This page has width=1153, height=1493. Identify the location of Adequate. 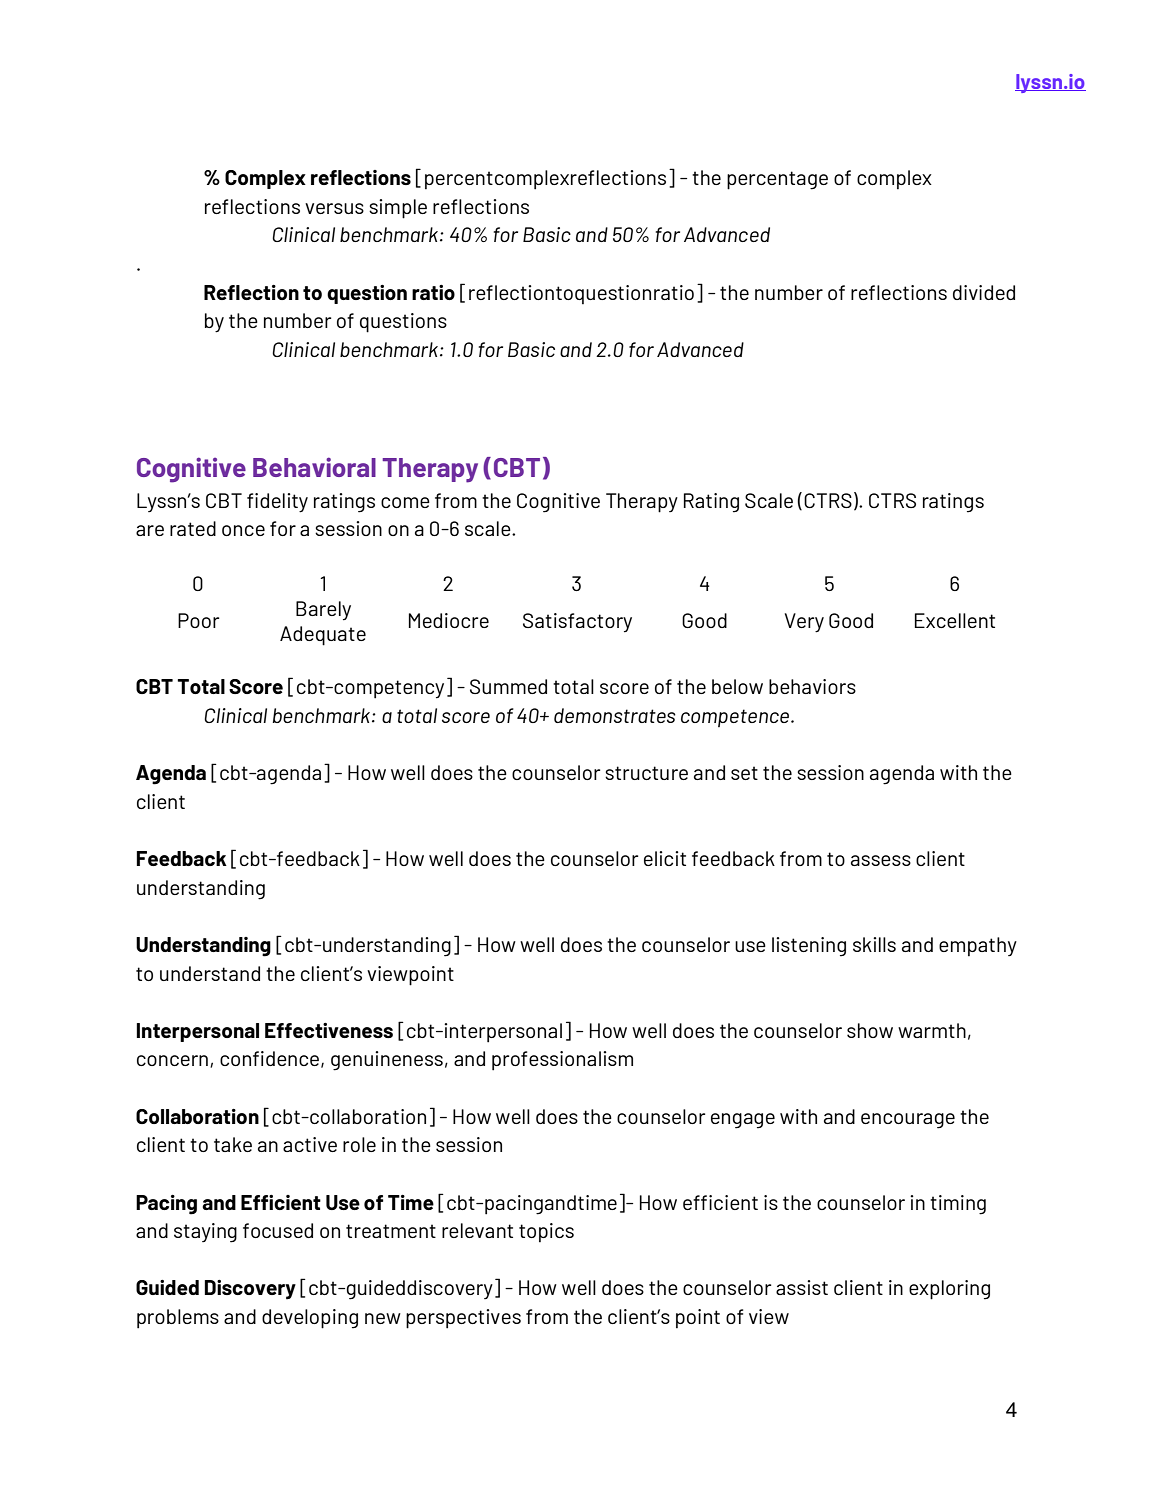
(323, 636).
